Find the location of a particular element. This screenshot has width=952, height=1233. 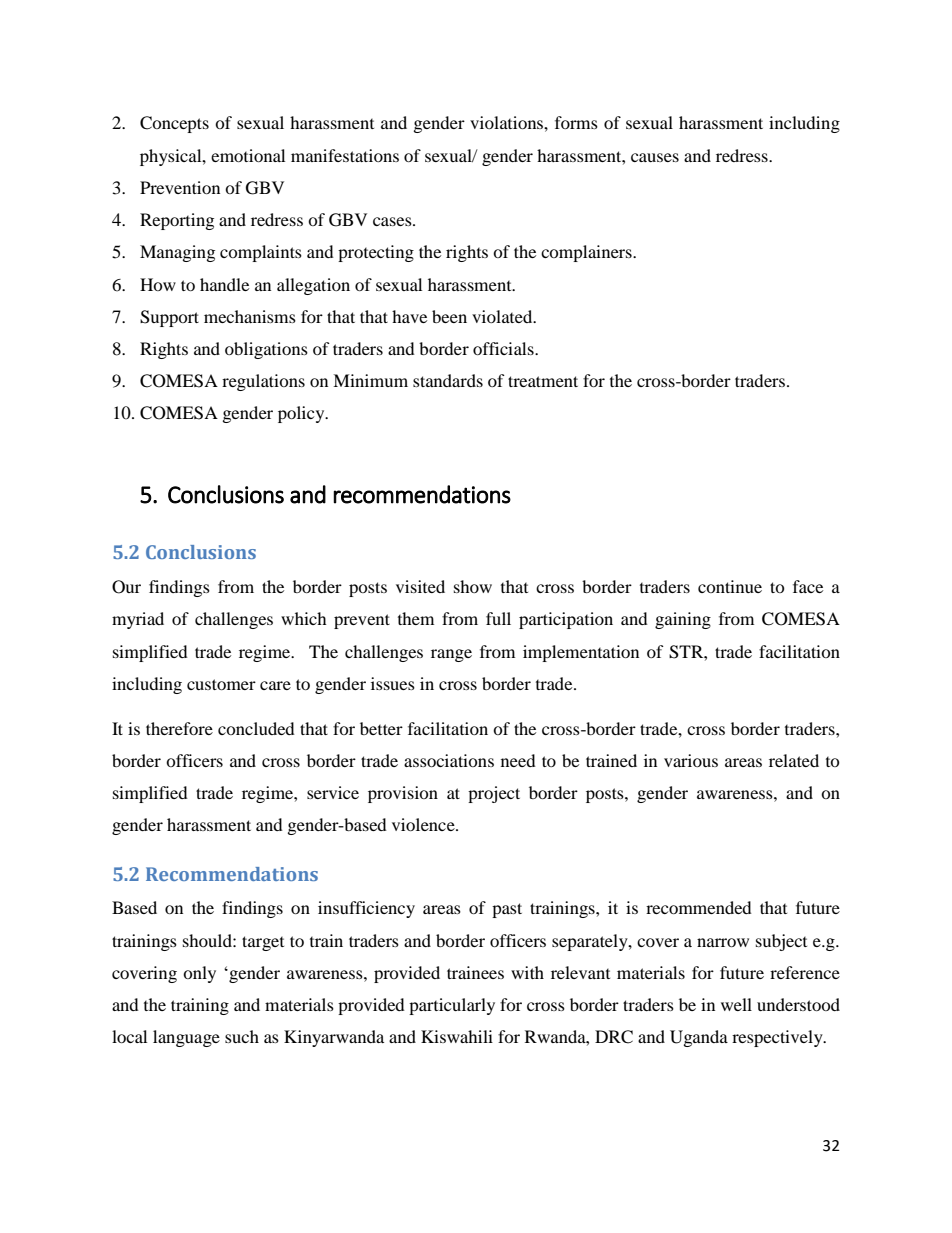

language is located at coordinates (186, 1038).
